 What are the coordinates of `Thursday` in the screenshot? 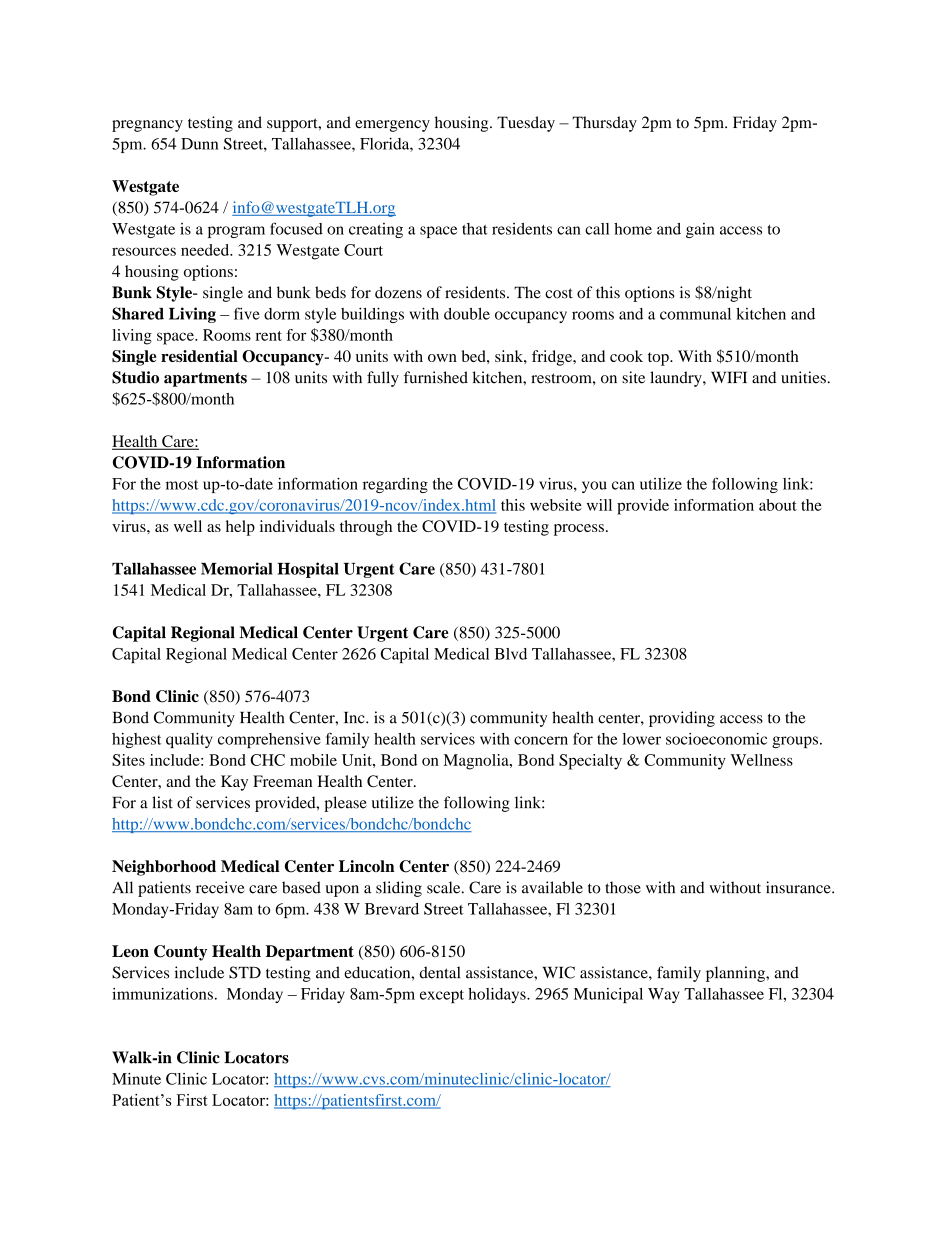 It's located at (604, 124).
